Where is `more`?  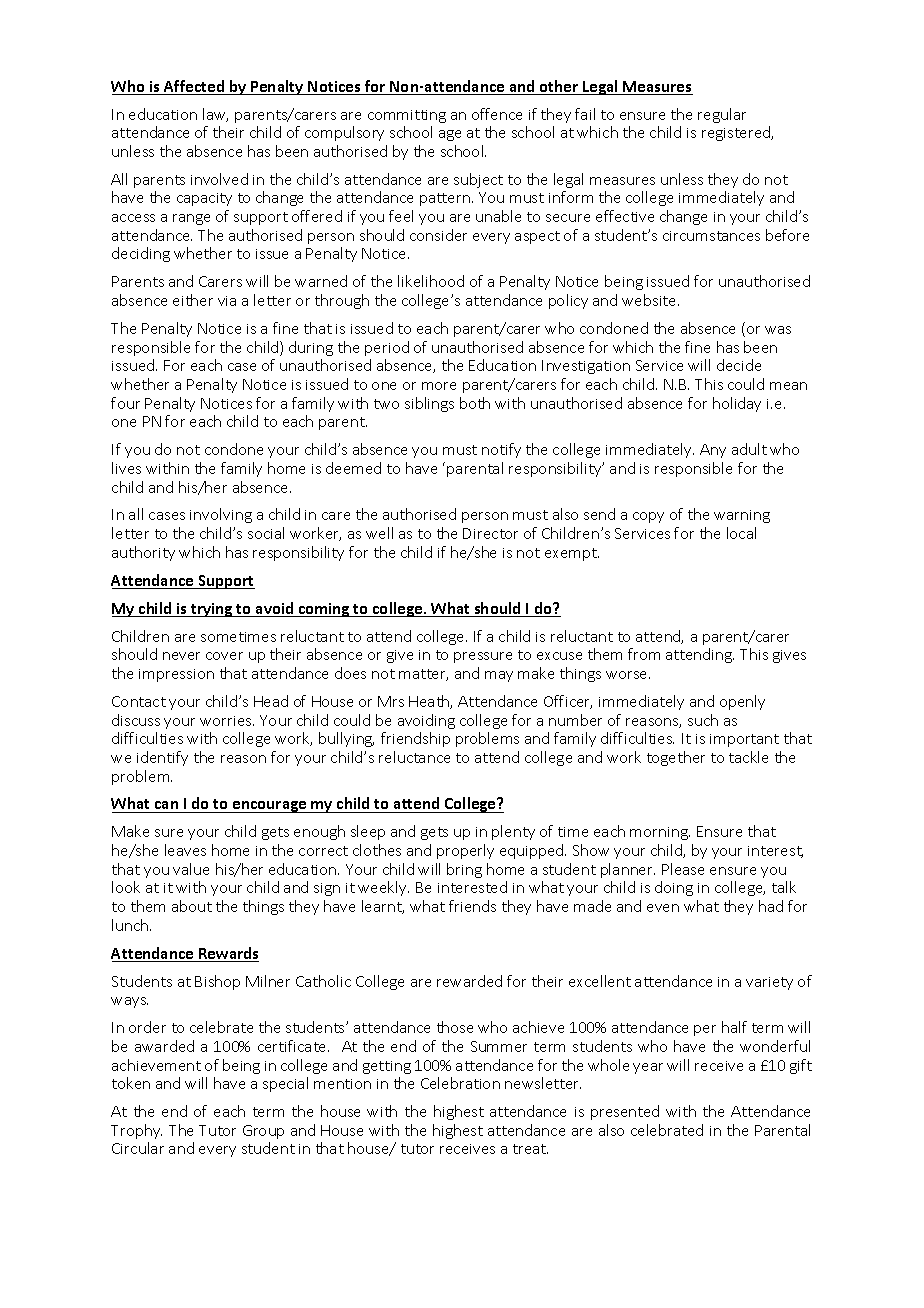
more is located at coordinates (439, 386).
